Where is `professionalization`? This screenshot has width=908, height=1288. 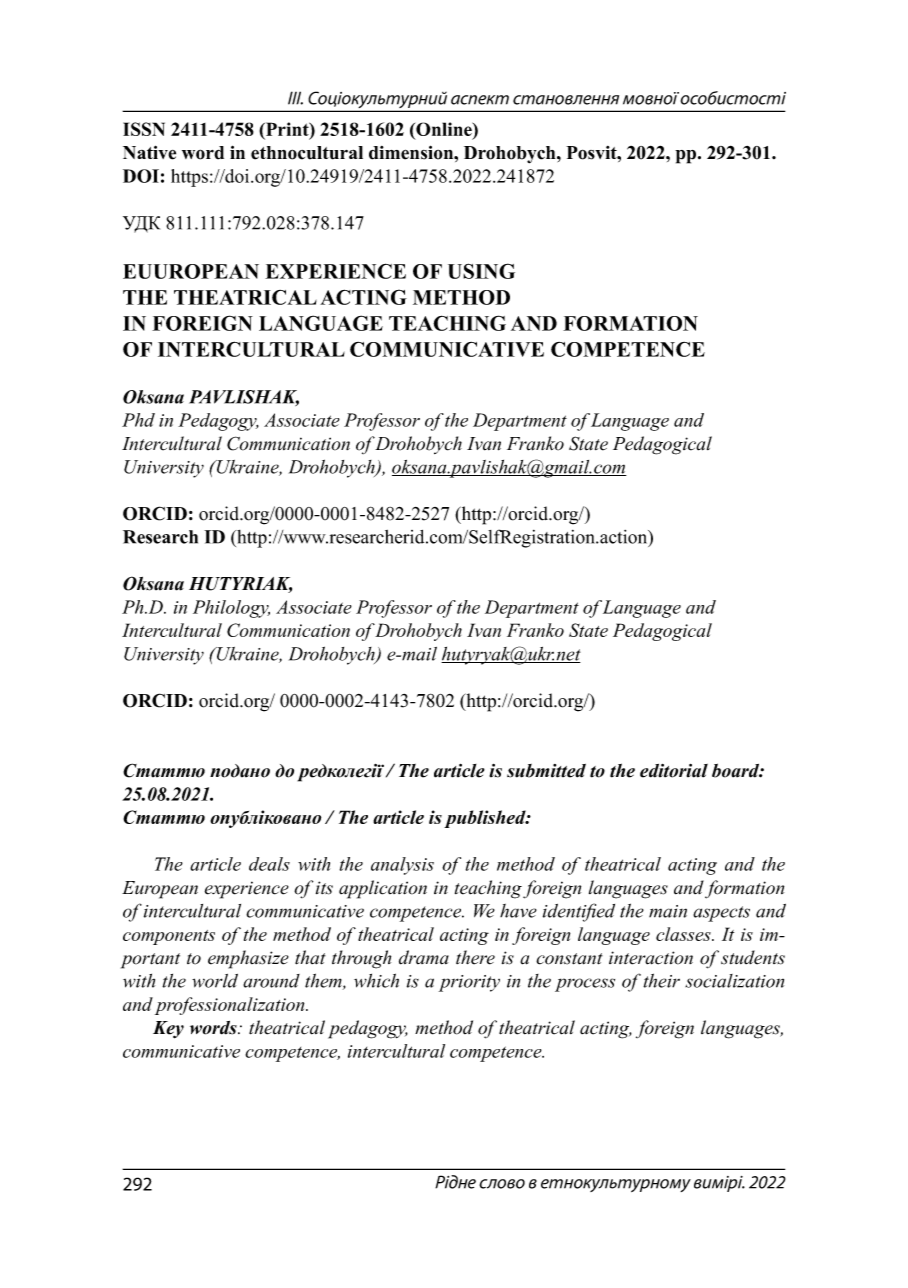 professionalization is located at coordinates (231, 1006).
